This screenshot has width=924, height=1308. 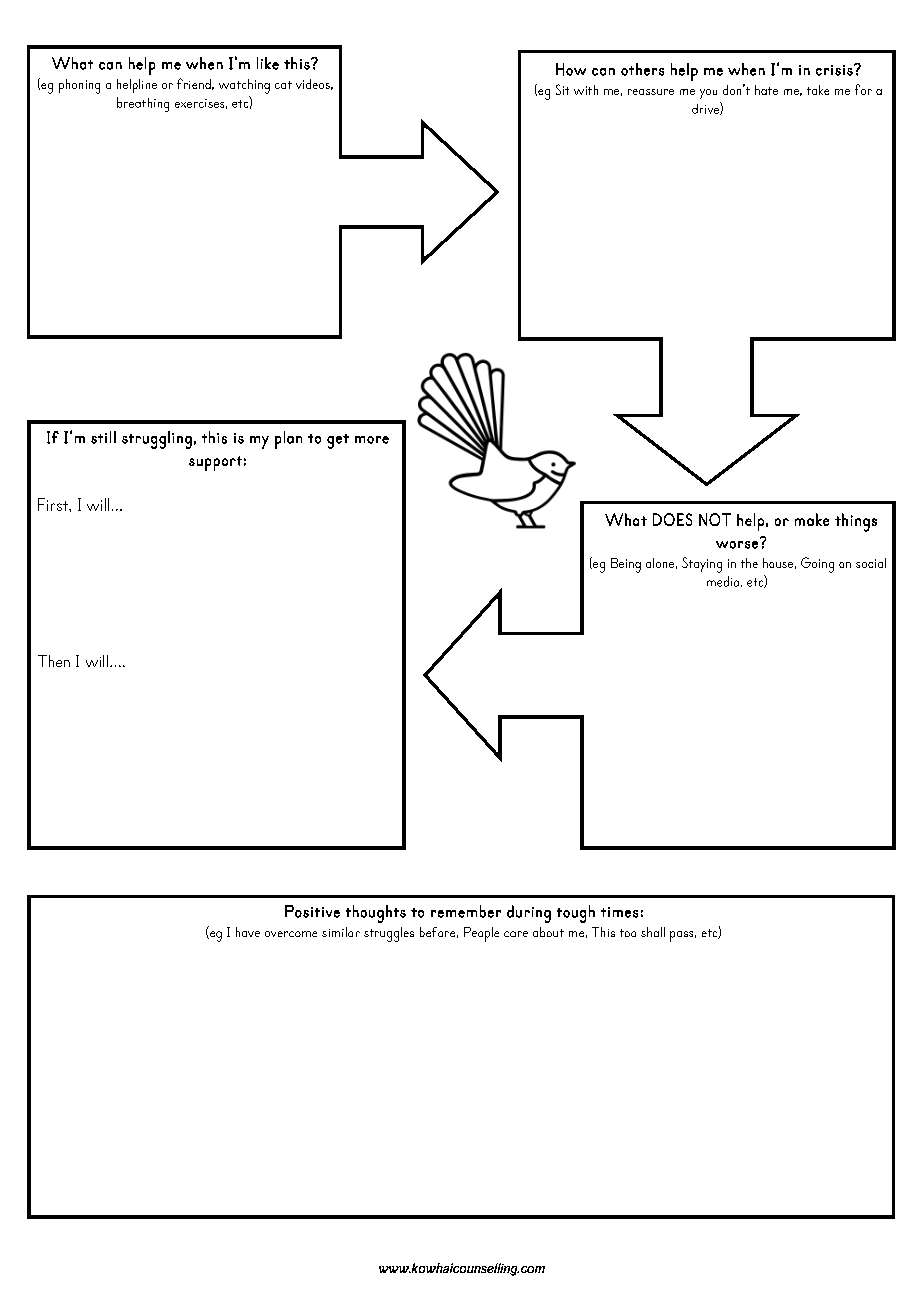 I want to click on have, so click(x=248, y=932).
